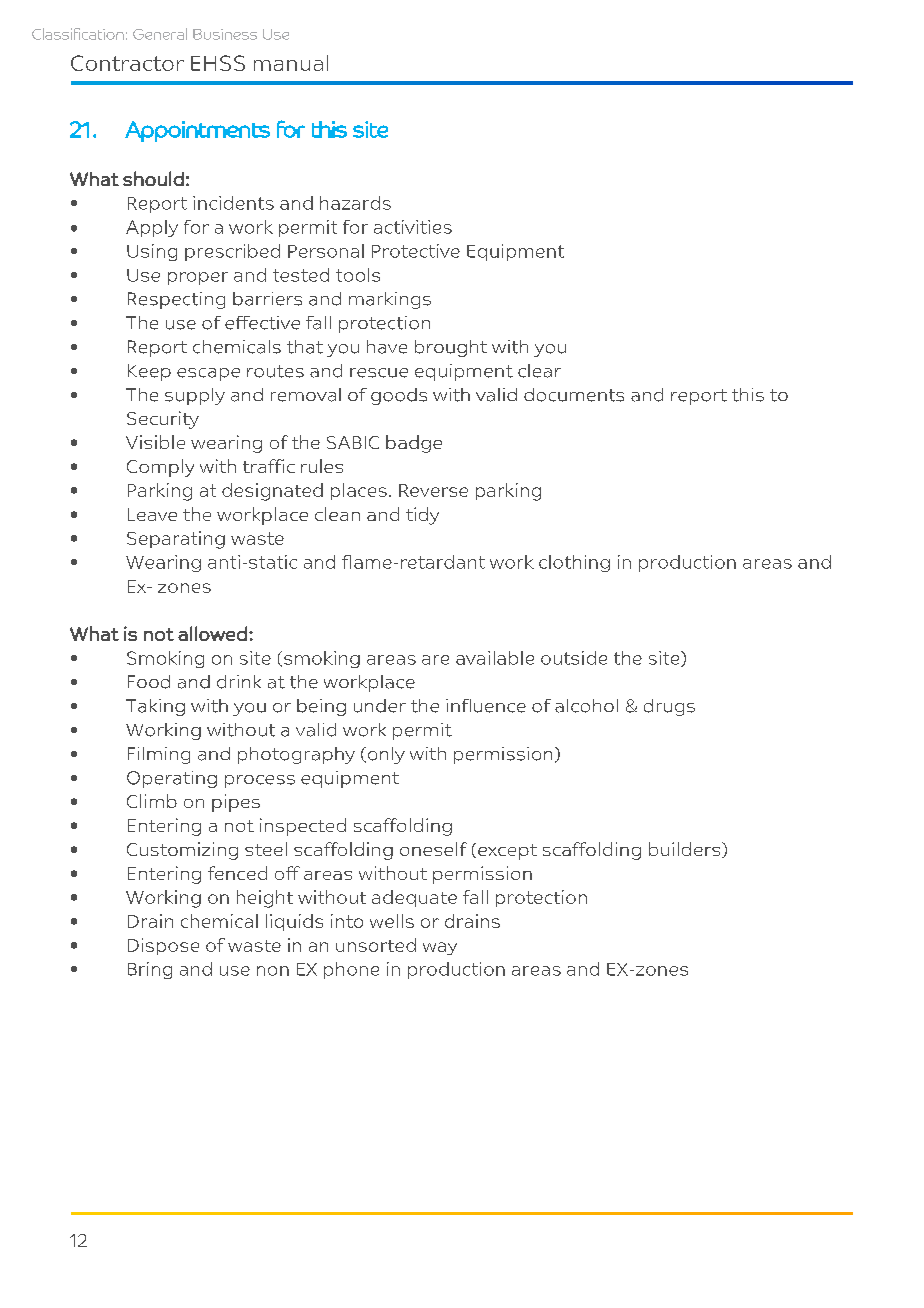  What do you see at coordinates (586, 706) in the image?
I see `alcohol` at bounding box center [586, 706].
